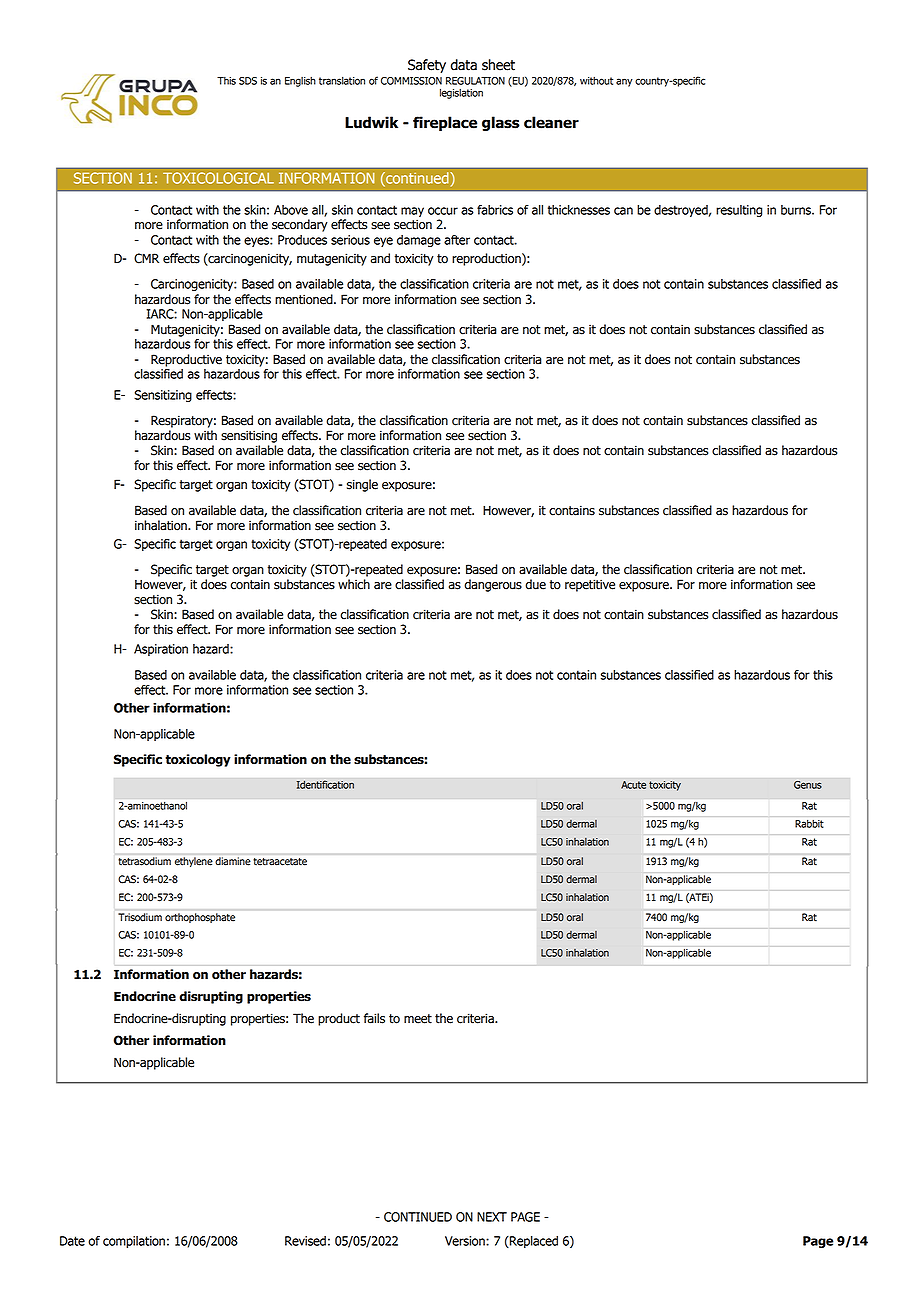  Describe the element at coordinates (633, 785) in the document. I see `Acute` at that location.
